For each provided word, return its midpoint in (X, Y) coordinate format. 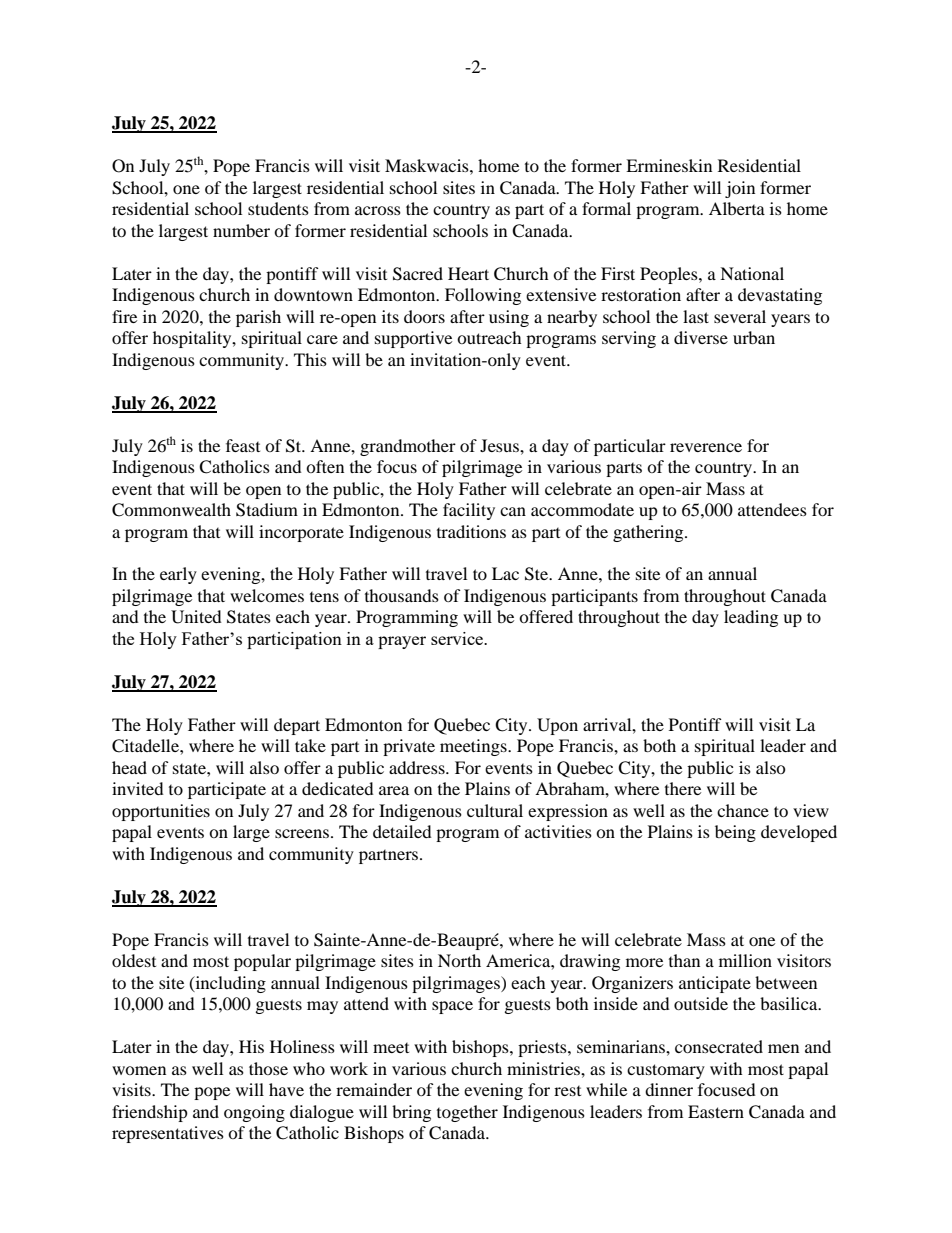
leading (751, 618)
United (196, 617)
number (241, 230)
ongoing (254, 1113)
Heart (468, 273)
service (458, 638)
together (467, 1113)
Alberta (737, 208)
